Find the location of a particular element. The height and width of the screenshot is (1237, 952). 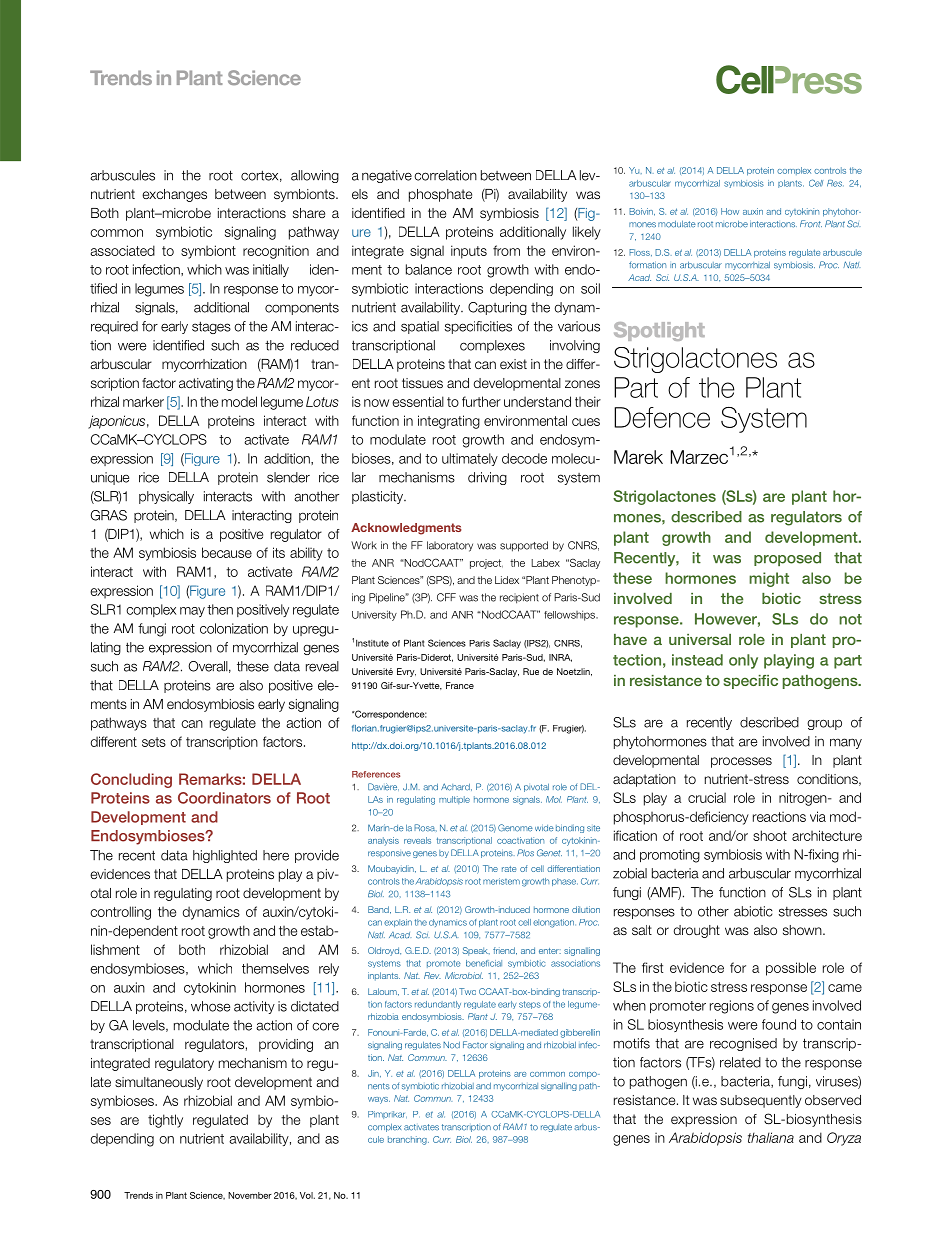

highlighted is located at coordinates (225, 856).
